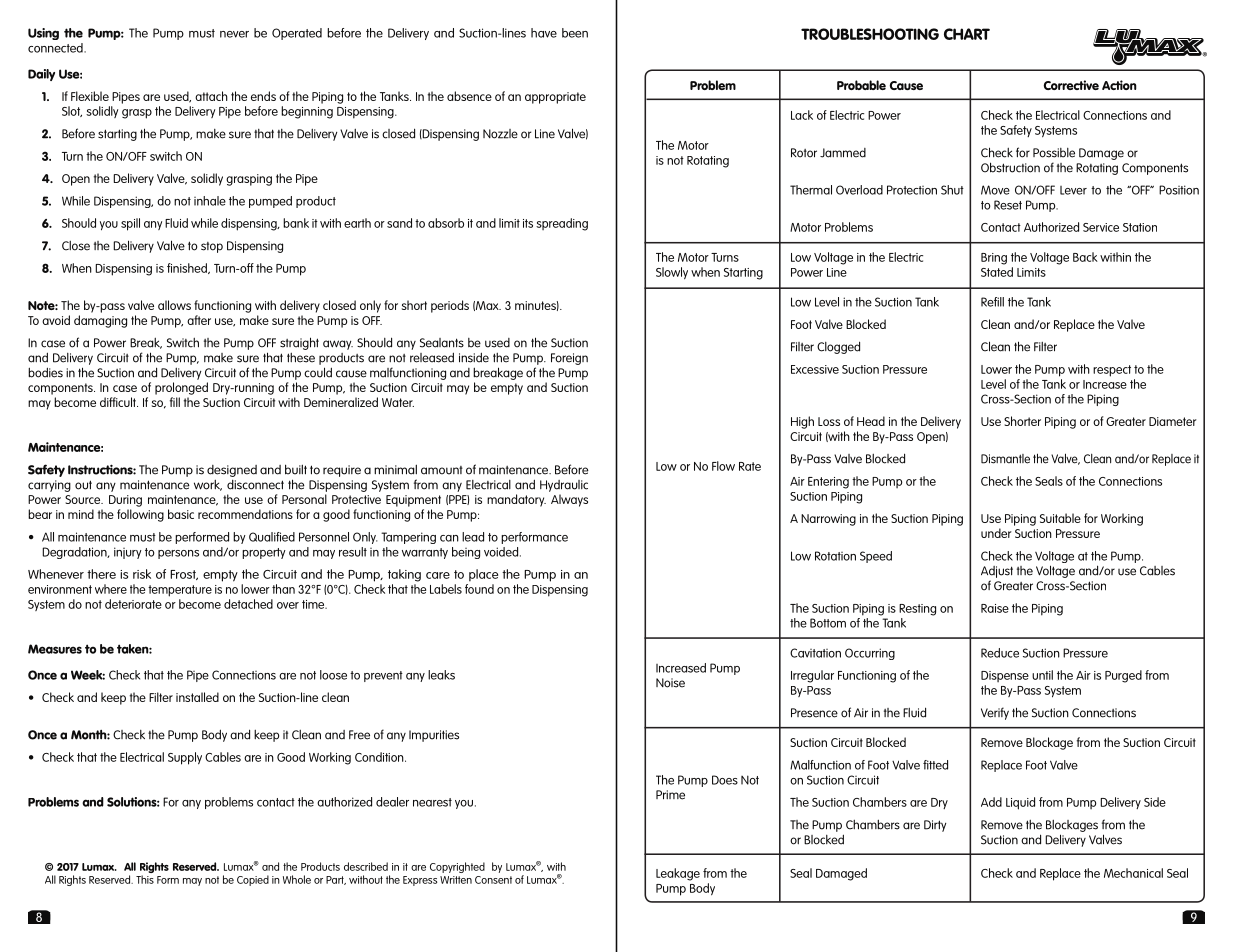 The height and width of the page is (952, 1233). What do you see at coordinates (232, 471) in the page?
I see `designed` at bounding box center [232, 471].
